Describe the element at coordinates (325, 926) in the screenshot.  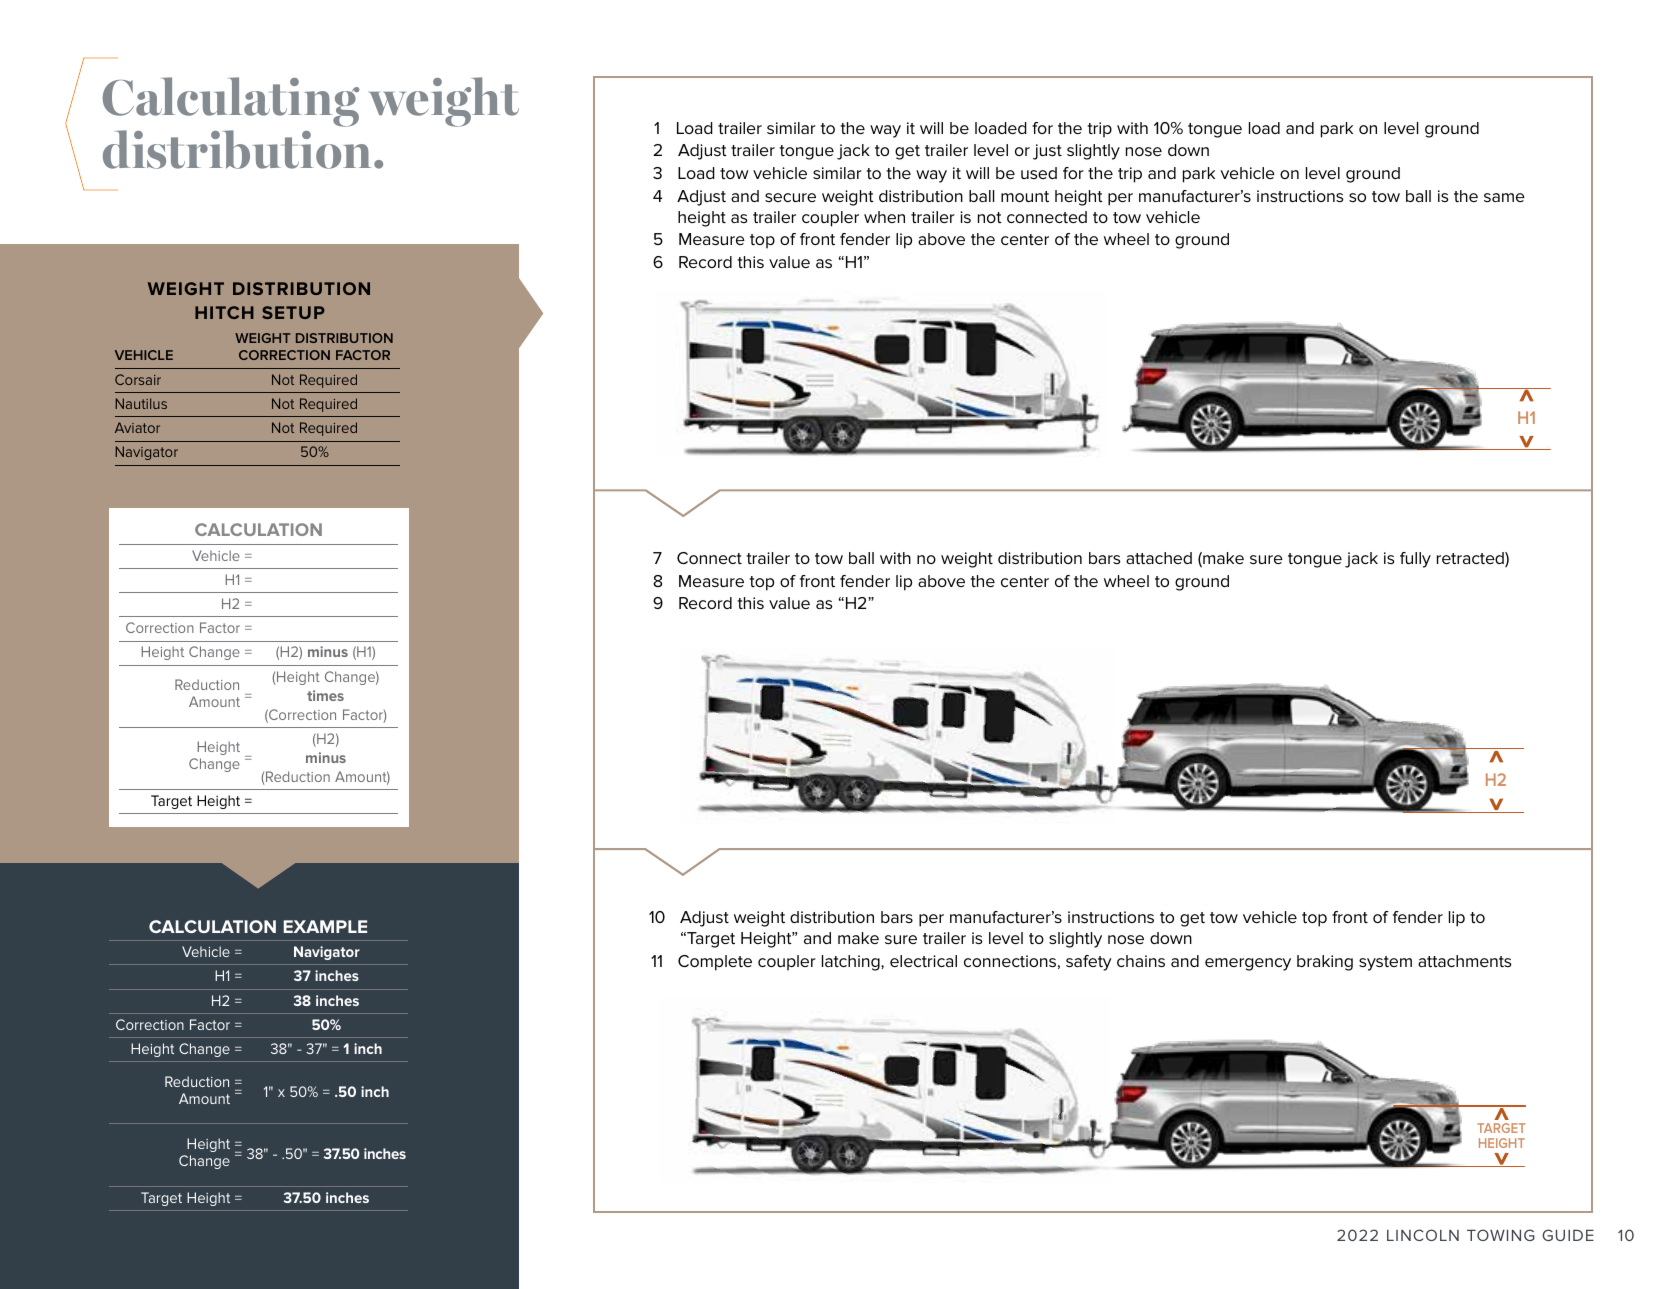
I see `EXAMPLE` at that location.
